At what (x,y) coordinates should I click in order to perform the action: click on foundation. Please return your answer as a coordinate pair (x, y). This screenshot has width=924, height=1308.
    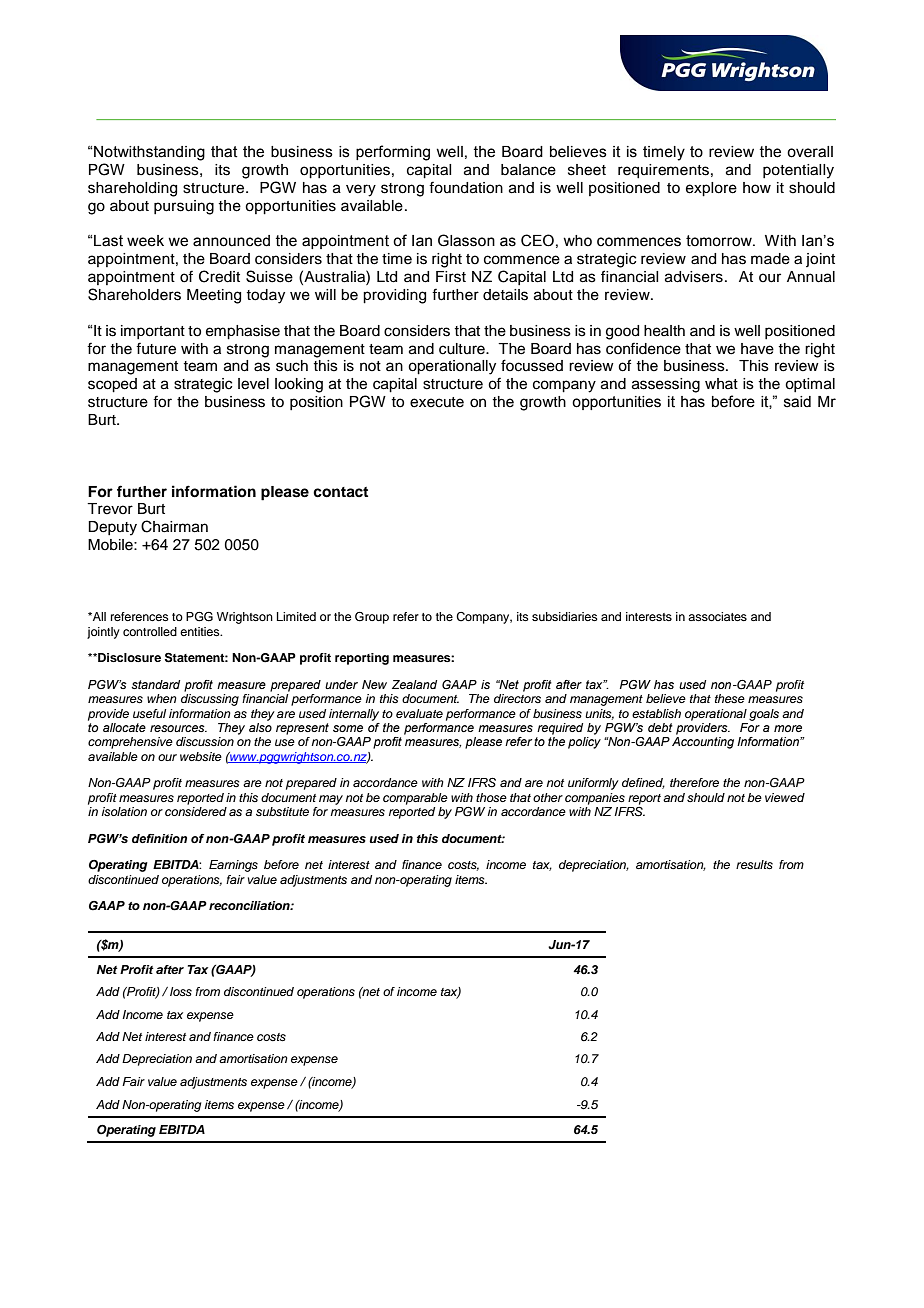
    Looking at the image, I should click on (466, 187).
